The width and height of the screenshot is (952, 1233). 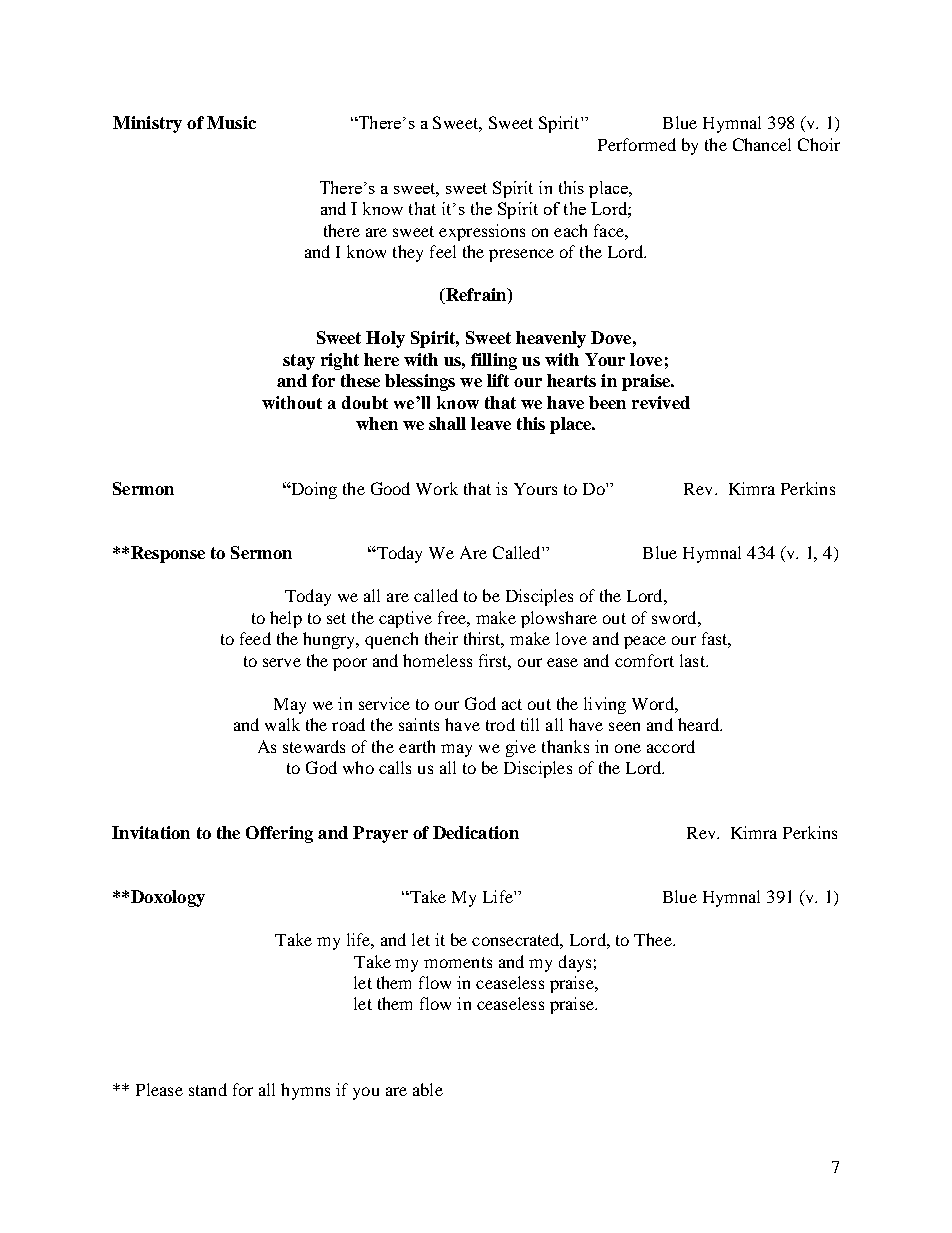 I want to click on Choir, so click(x=819, y=144).
